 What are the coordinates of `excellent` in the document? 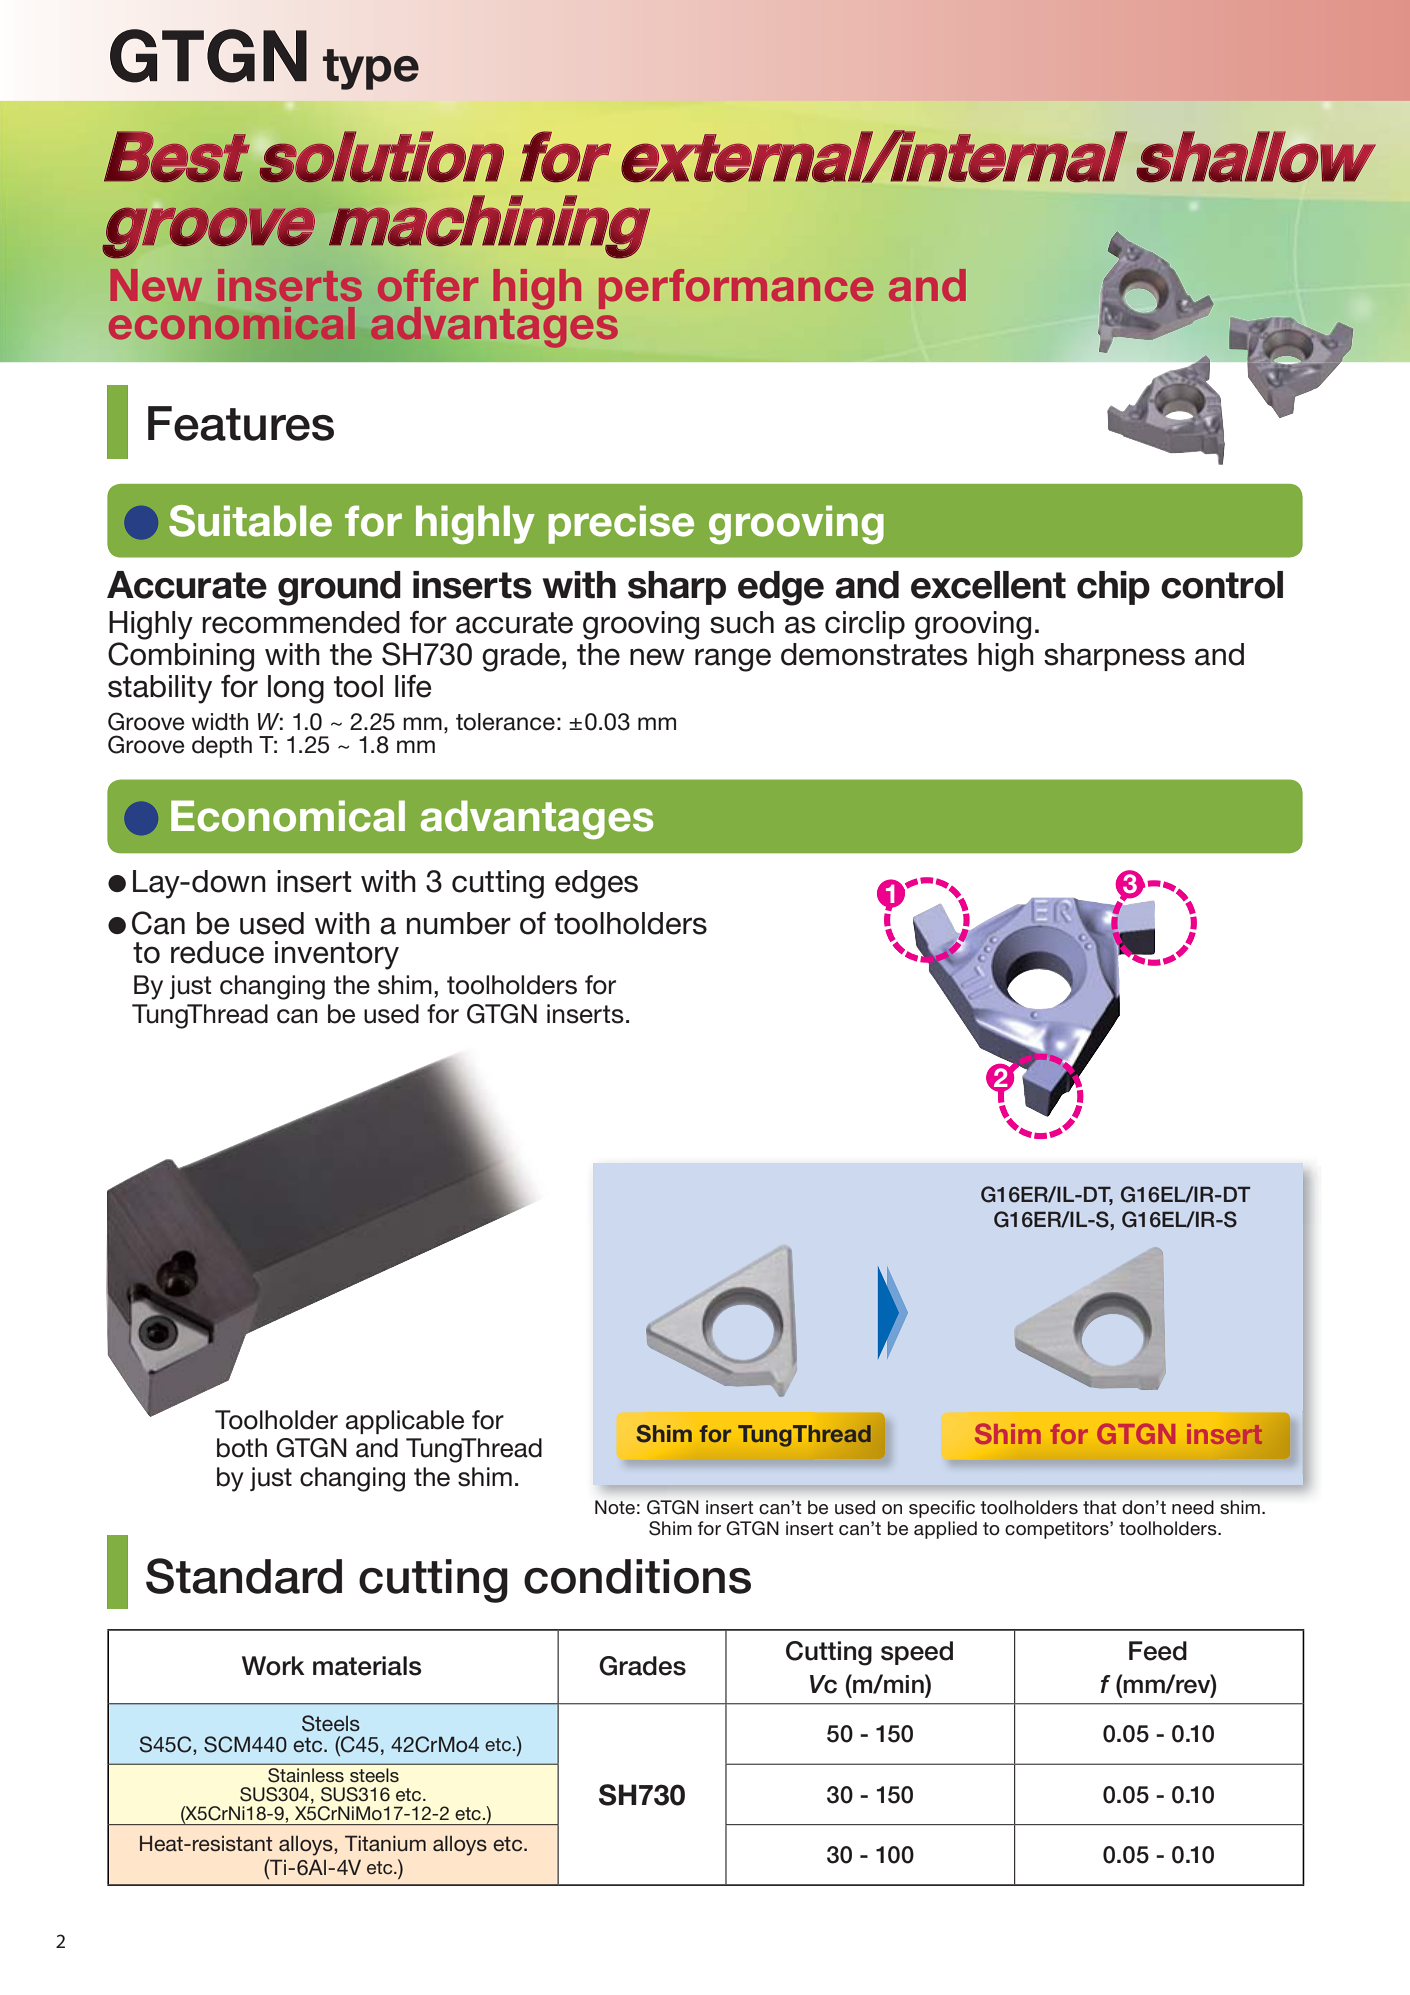 It's located at (988, 585).
